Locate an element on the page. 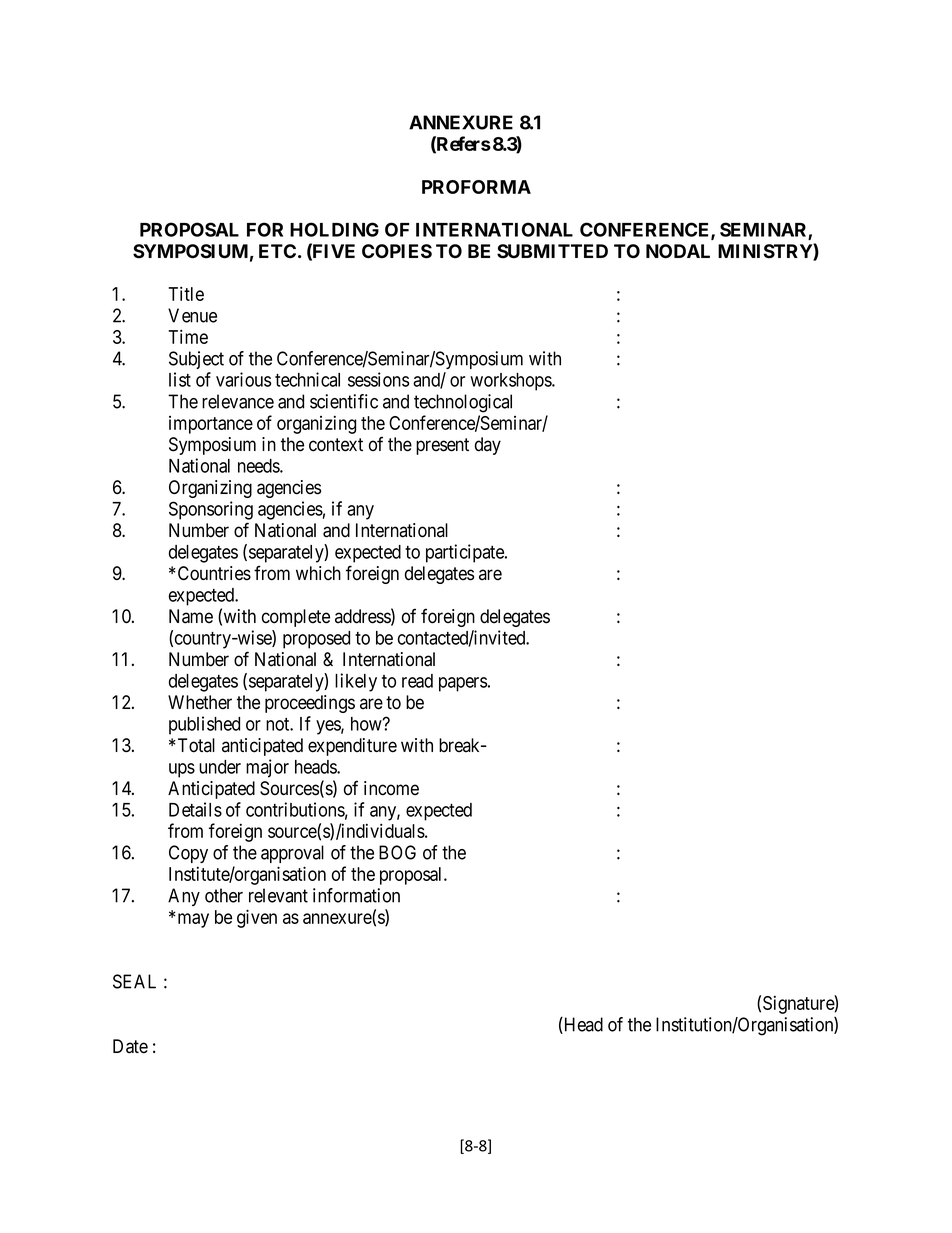 This document has height=1233, width=952. information is located at coordinates (356, 895).
